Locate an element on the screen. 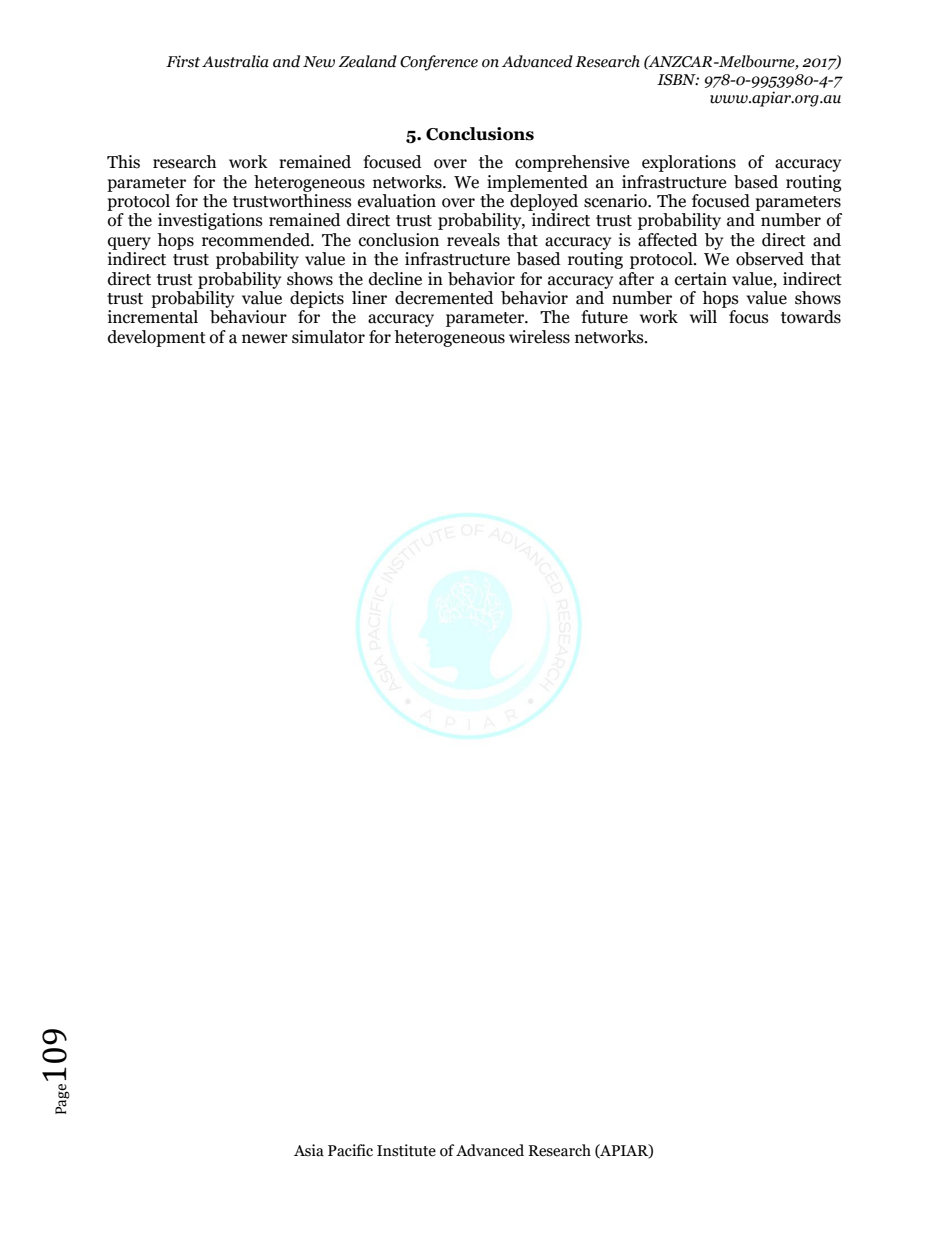 The height and width of the screenshot is (1233, 952). wireless is located at coordinates (539, 337).
